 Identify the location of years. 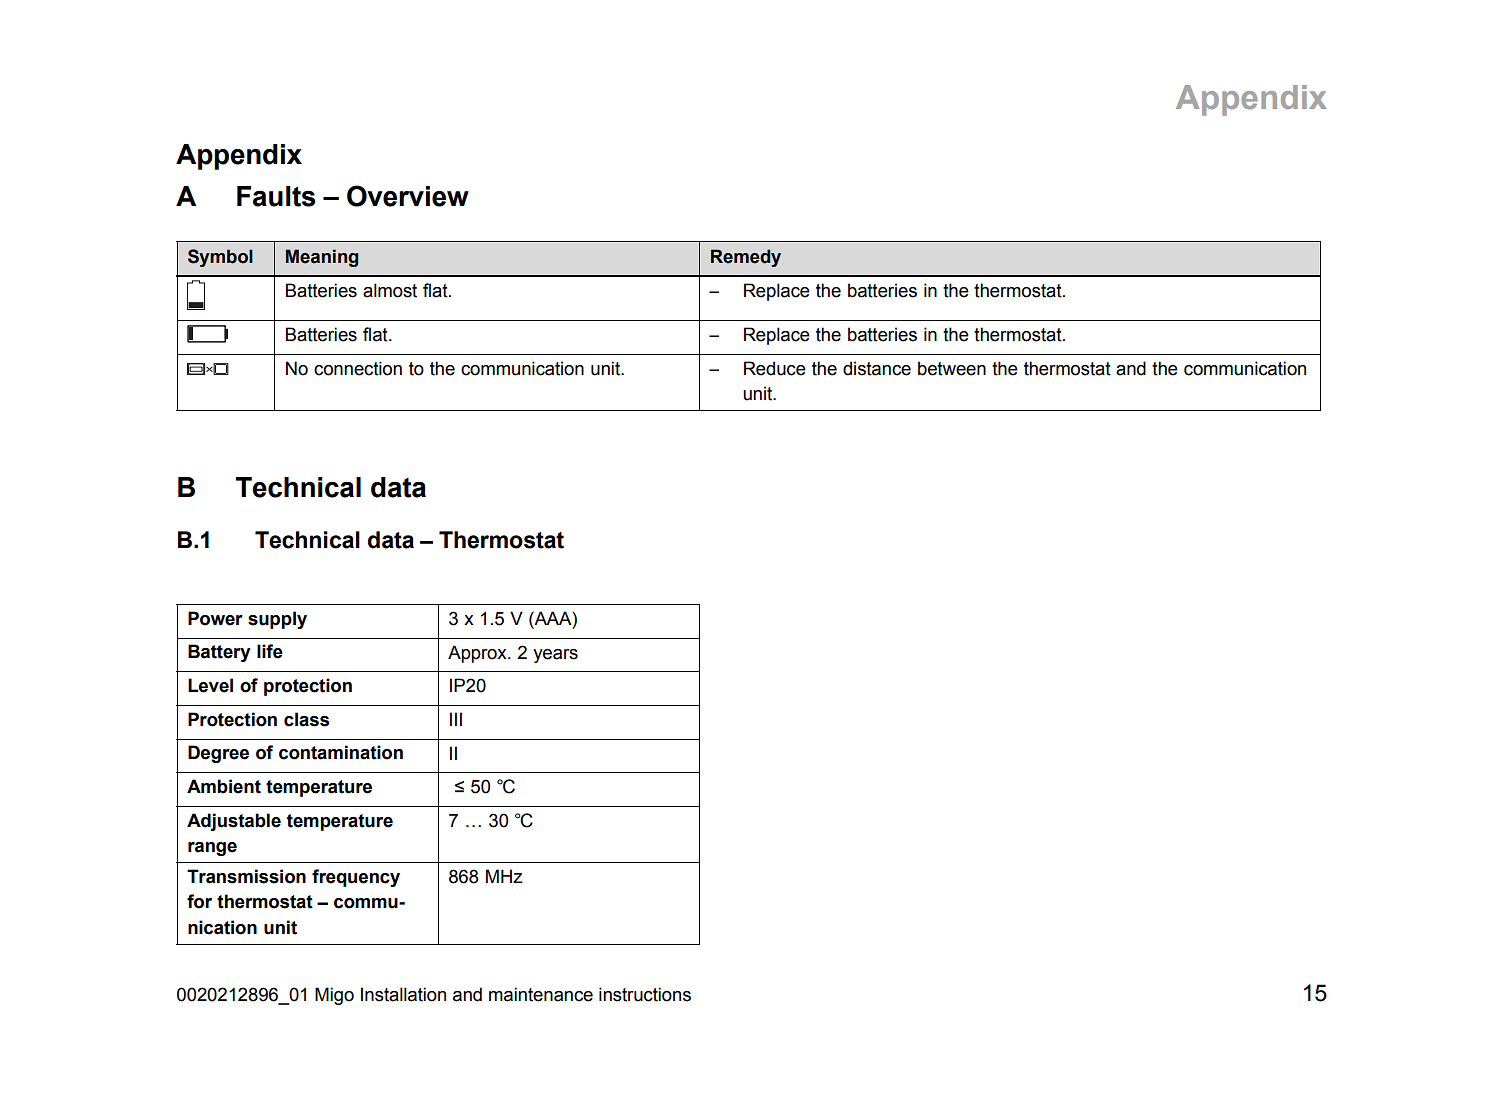
(555, 656).
